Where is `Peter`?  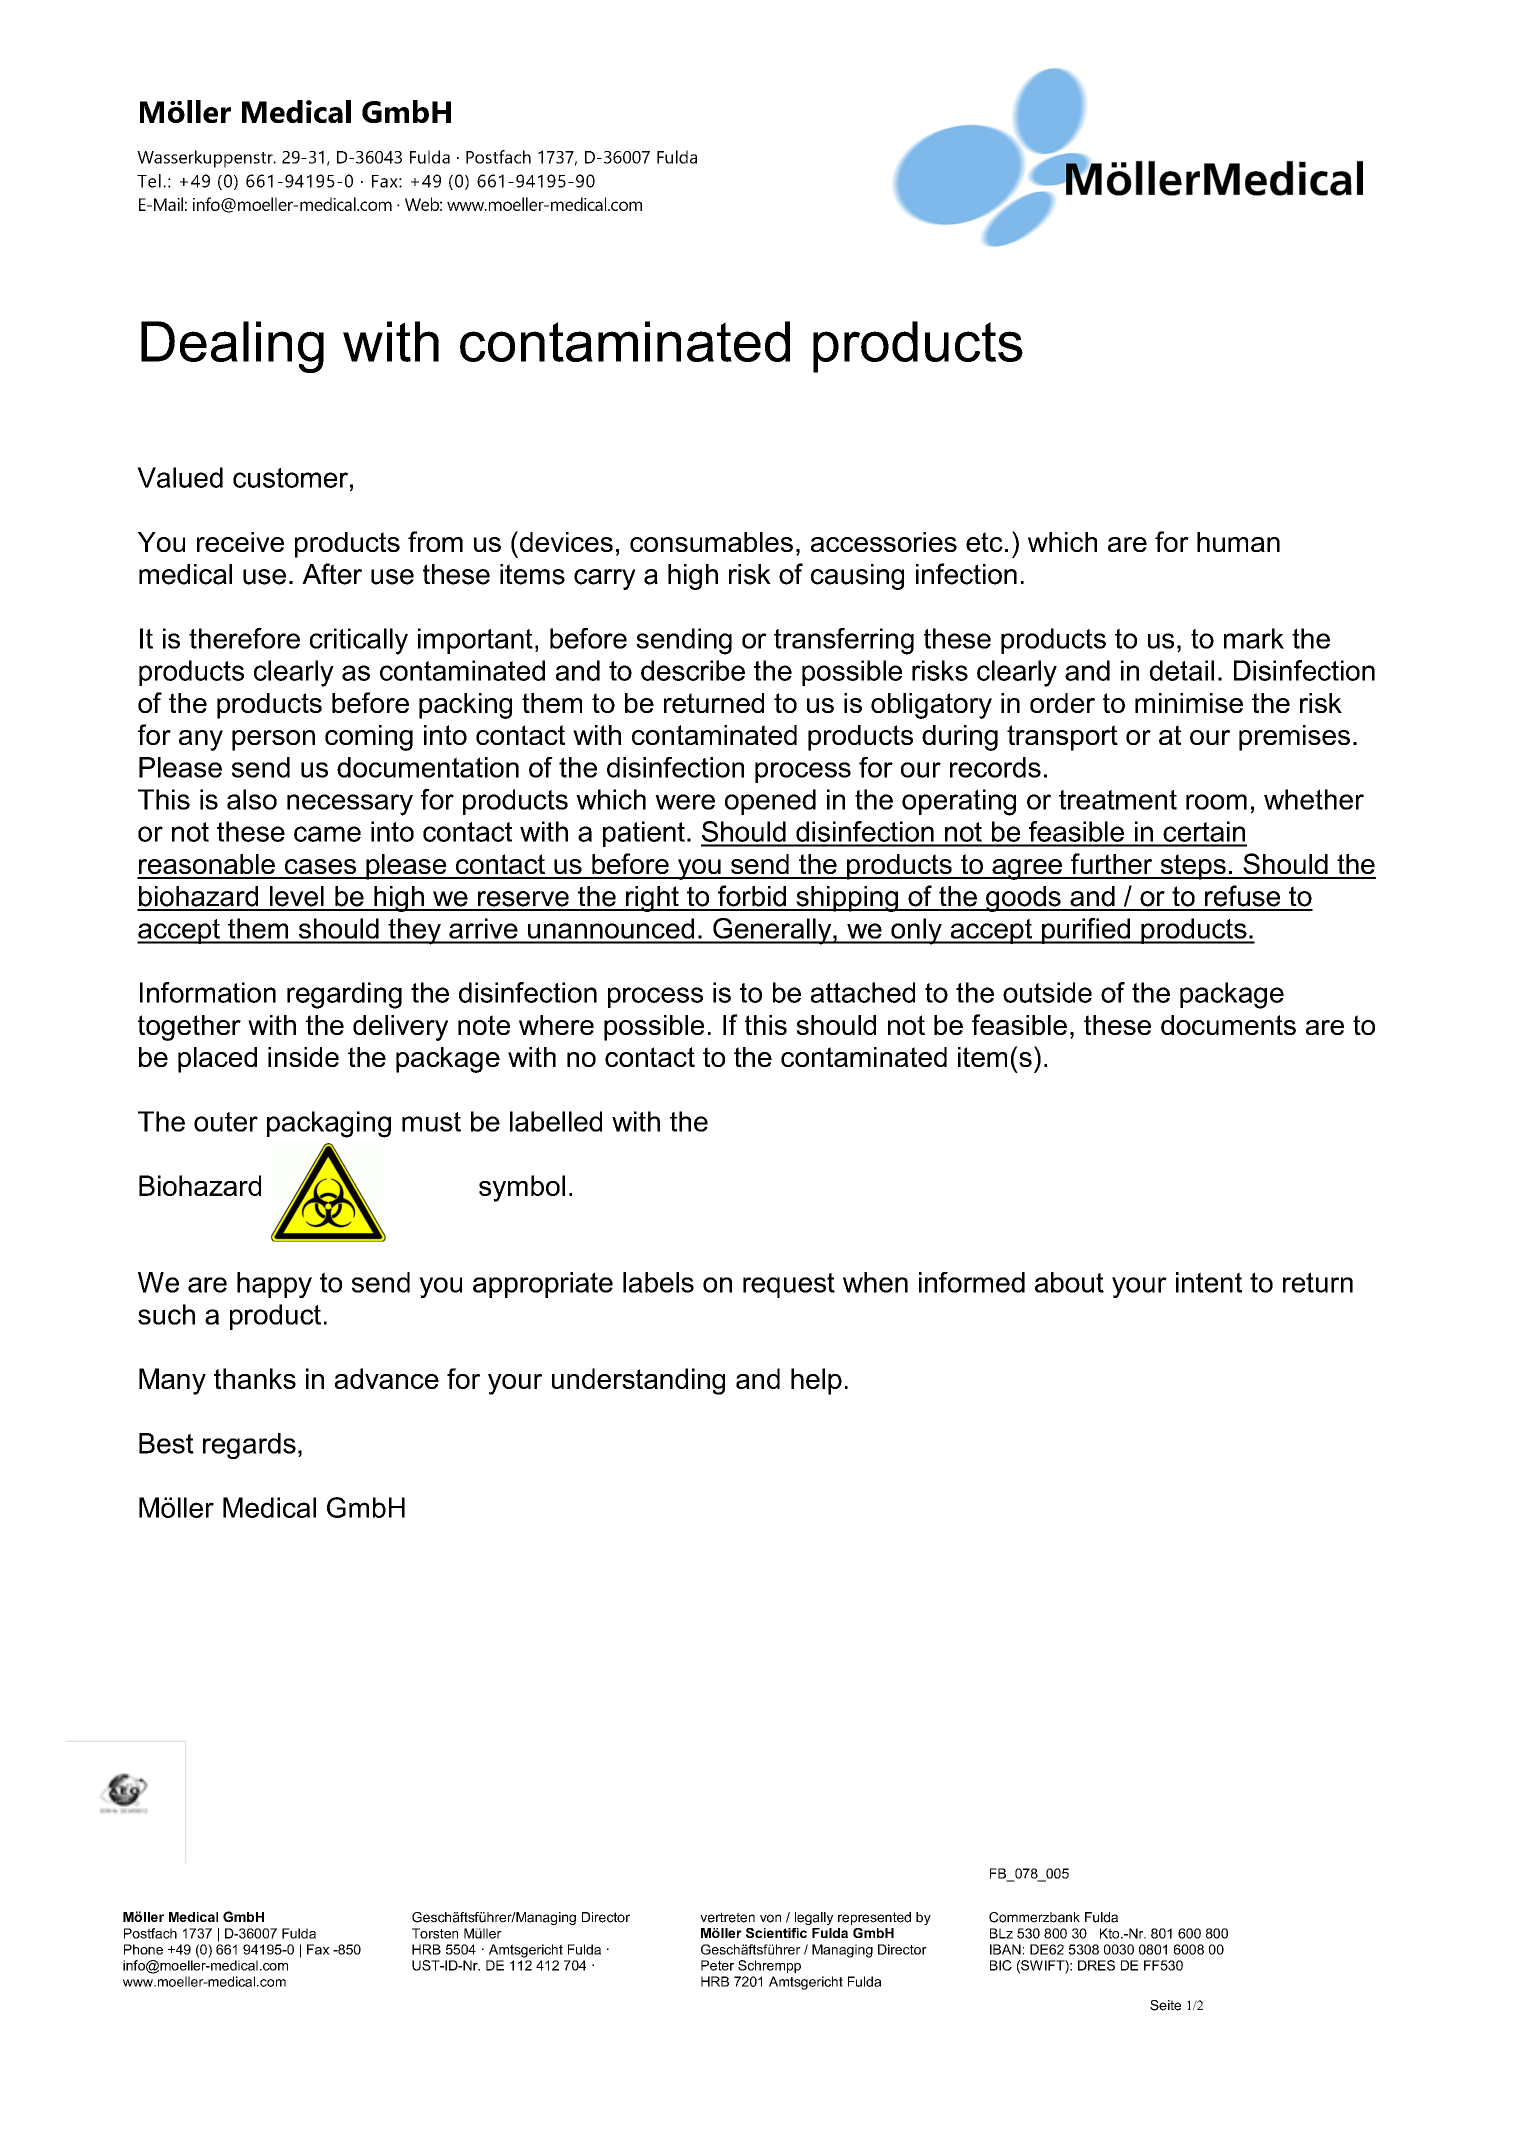 Peter is located at coordinates (717, 1965).
